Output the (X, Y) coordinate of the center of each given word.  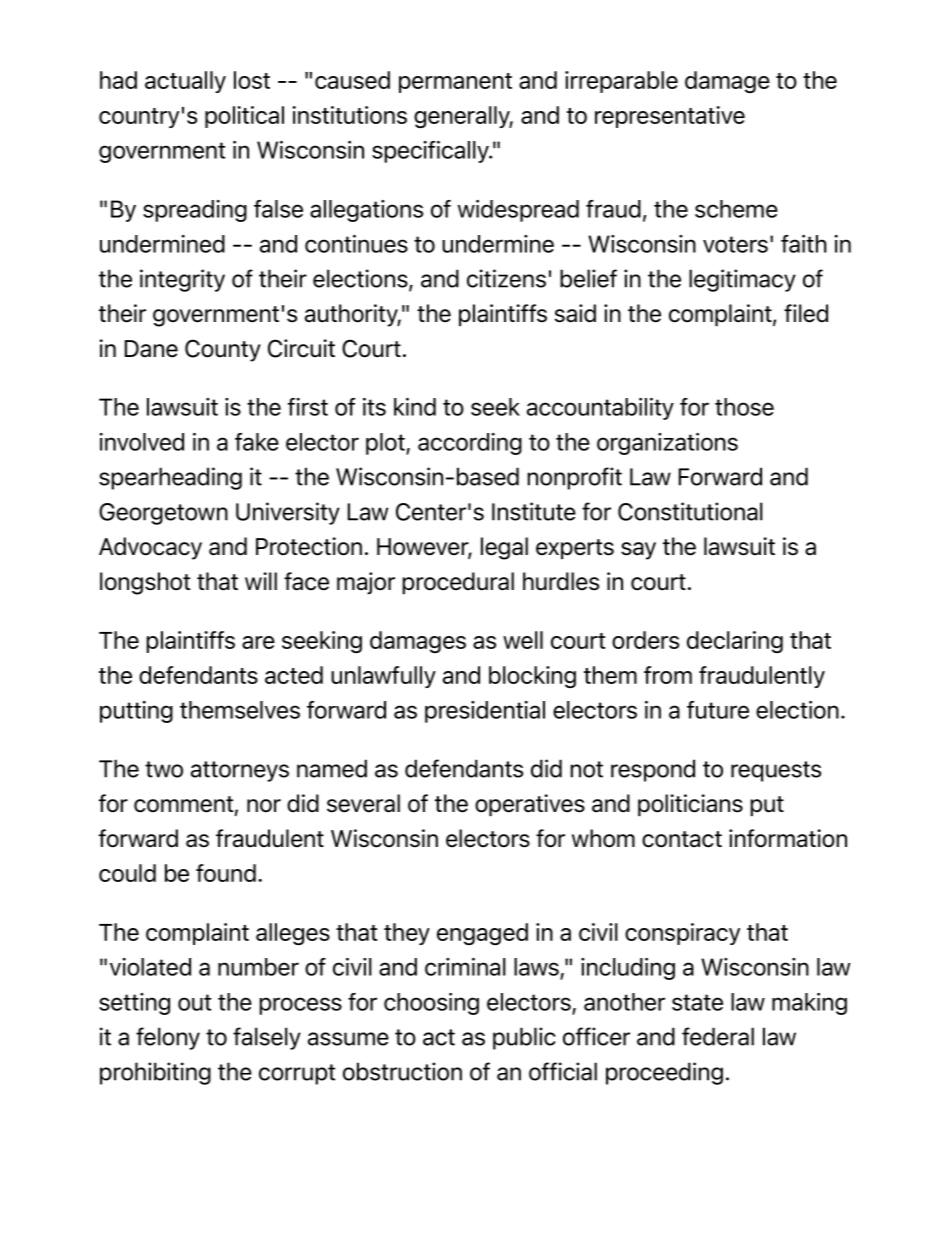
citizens (506, 278)
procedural (458, 583)
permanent (455, 83)
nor (264, 806)
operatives (530, 805)
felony (168, 1038)
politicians (690, 805)
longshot (145, 583)
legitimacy (742, 280)
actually (185, 82)
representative (670, 117)
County (223, 350)
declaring (735, 642)
